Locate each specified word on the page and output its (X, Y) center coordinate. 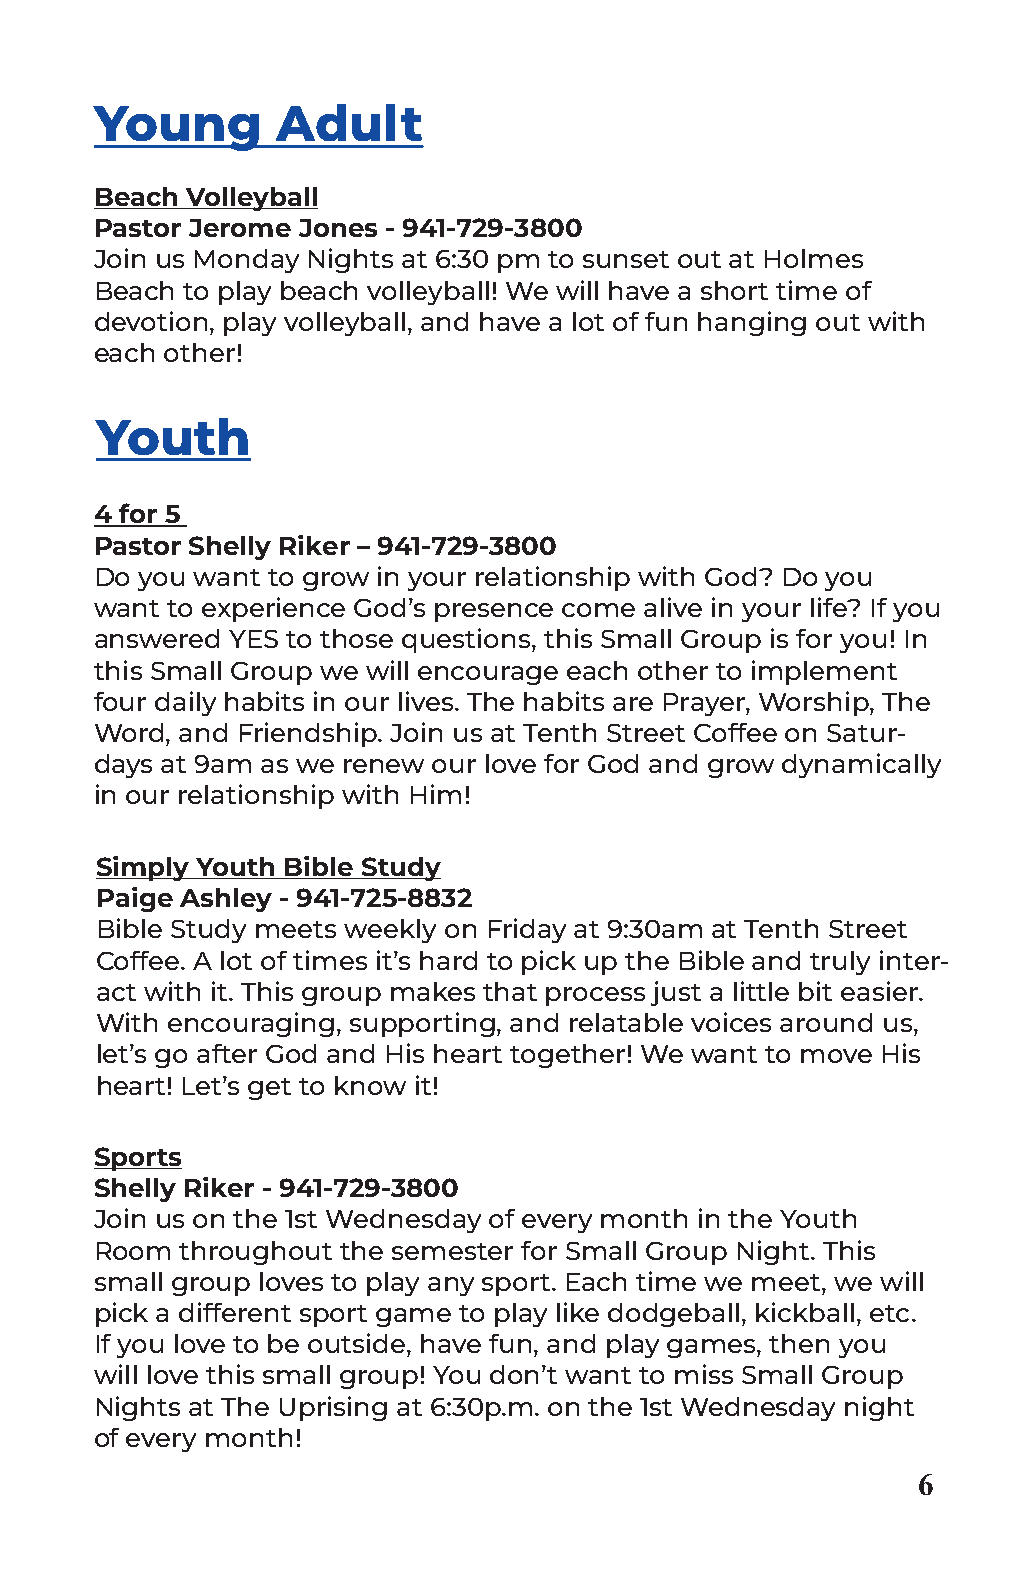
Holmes (814, 258)
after (227, 1053)
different (235, 1312)
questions (467, 640)
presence (494, 612)
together (567, 1056)
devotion (151, 321)
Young (177, 128)
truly (840, 963)
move (836, 1056)
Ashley (226, 900)
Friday (527, 930)
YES (253, 639)
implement (824, 672)
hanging (752, 323)
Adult (349, 122)
